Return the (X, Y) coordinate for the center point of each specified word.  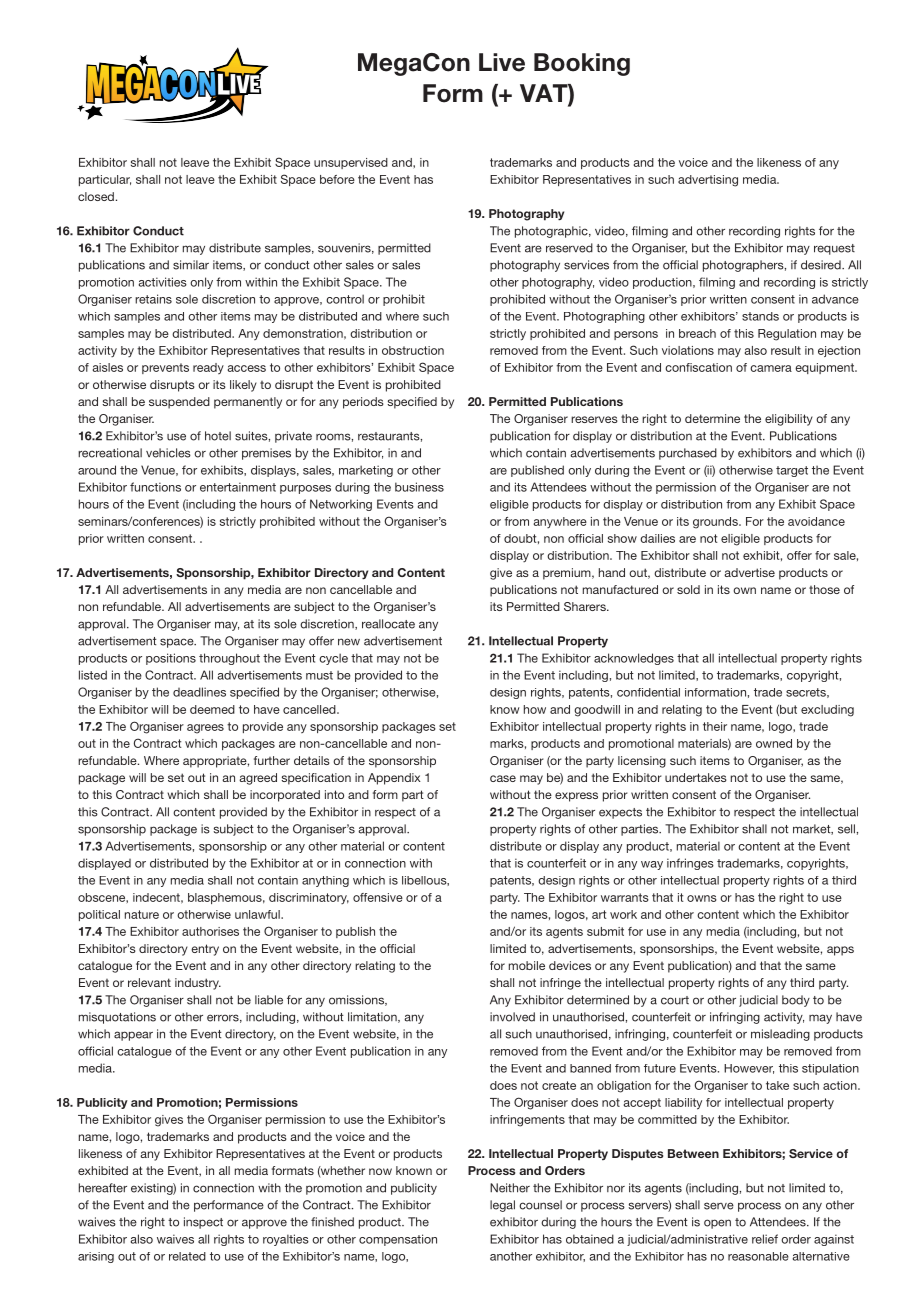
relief (765, 1239)
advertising (708, 181)
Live (502, 62)
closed (96, 196)
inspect (203, 1223)
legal (502, 1206)
